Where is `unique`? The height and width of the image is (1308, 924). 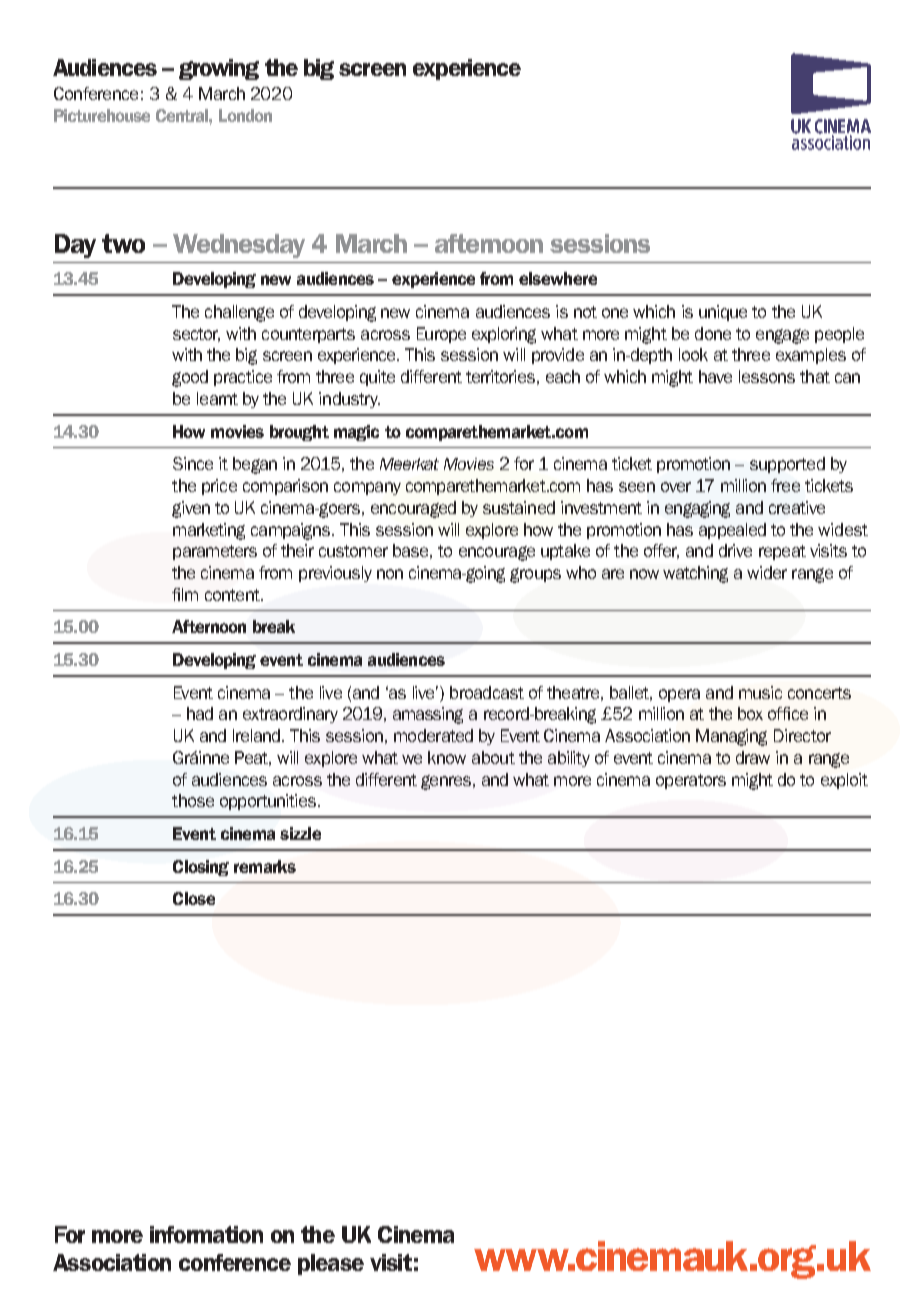
unique is located at coordinates (723, 313).
